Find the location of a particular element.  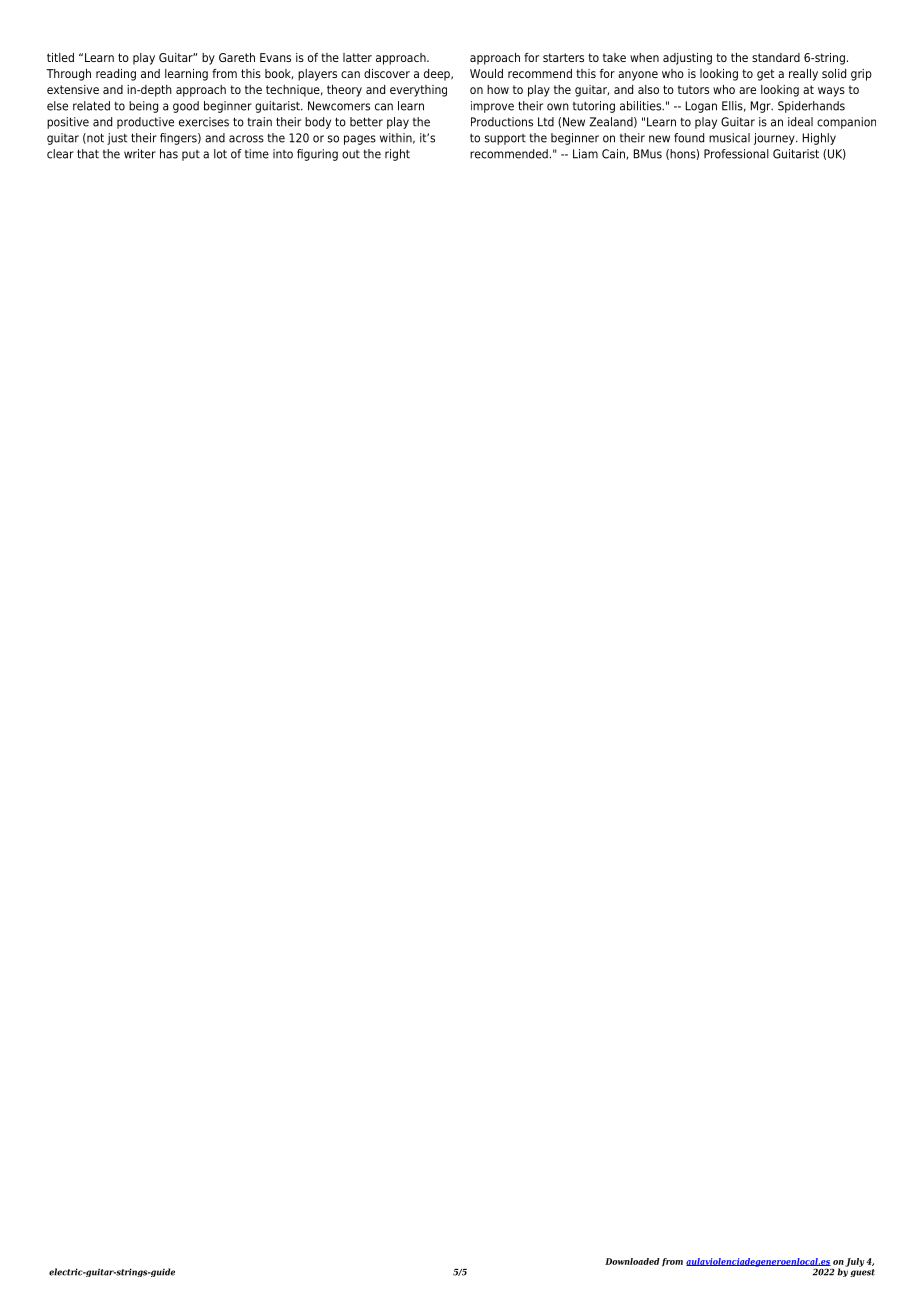

get is located at coordinates (766, 75).
